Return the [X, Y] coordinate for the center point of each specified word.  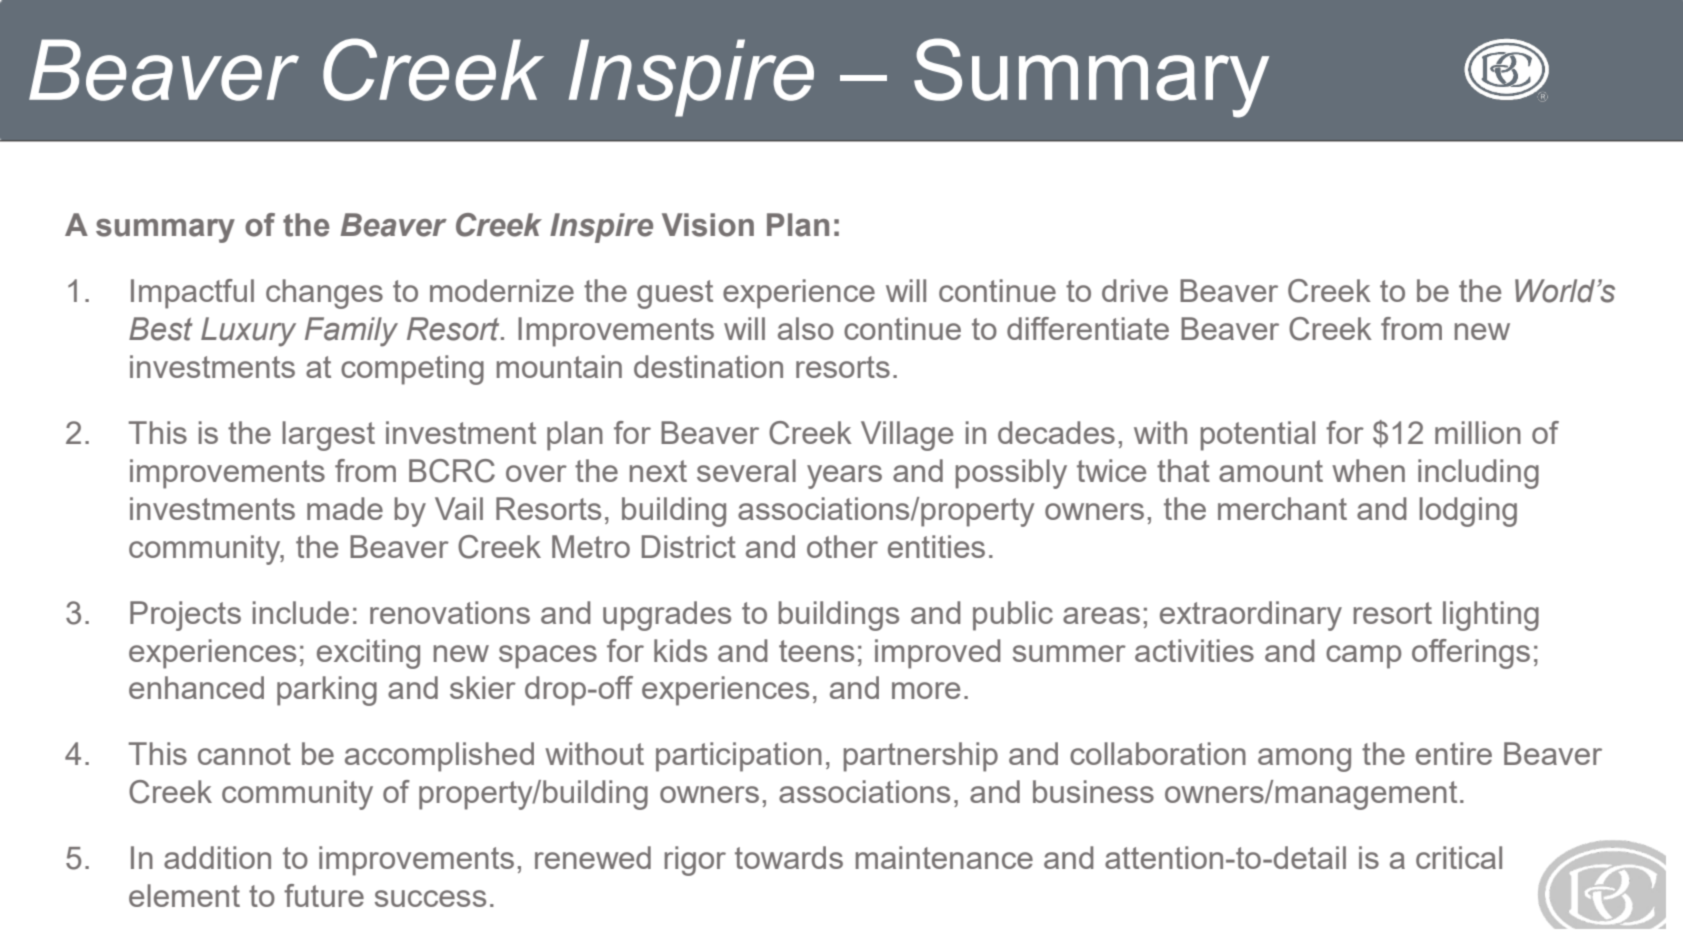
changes [324, 294]
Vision [708, 225]
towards [789, 857]
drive [1135, 290]
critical [1459, 857]
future [324, 895]
